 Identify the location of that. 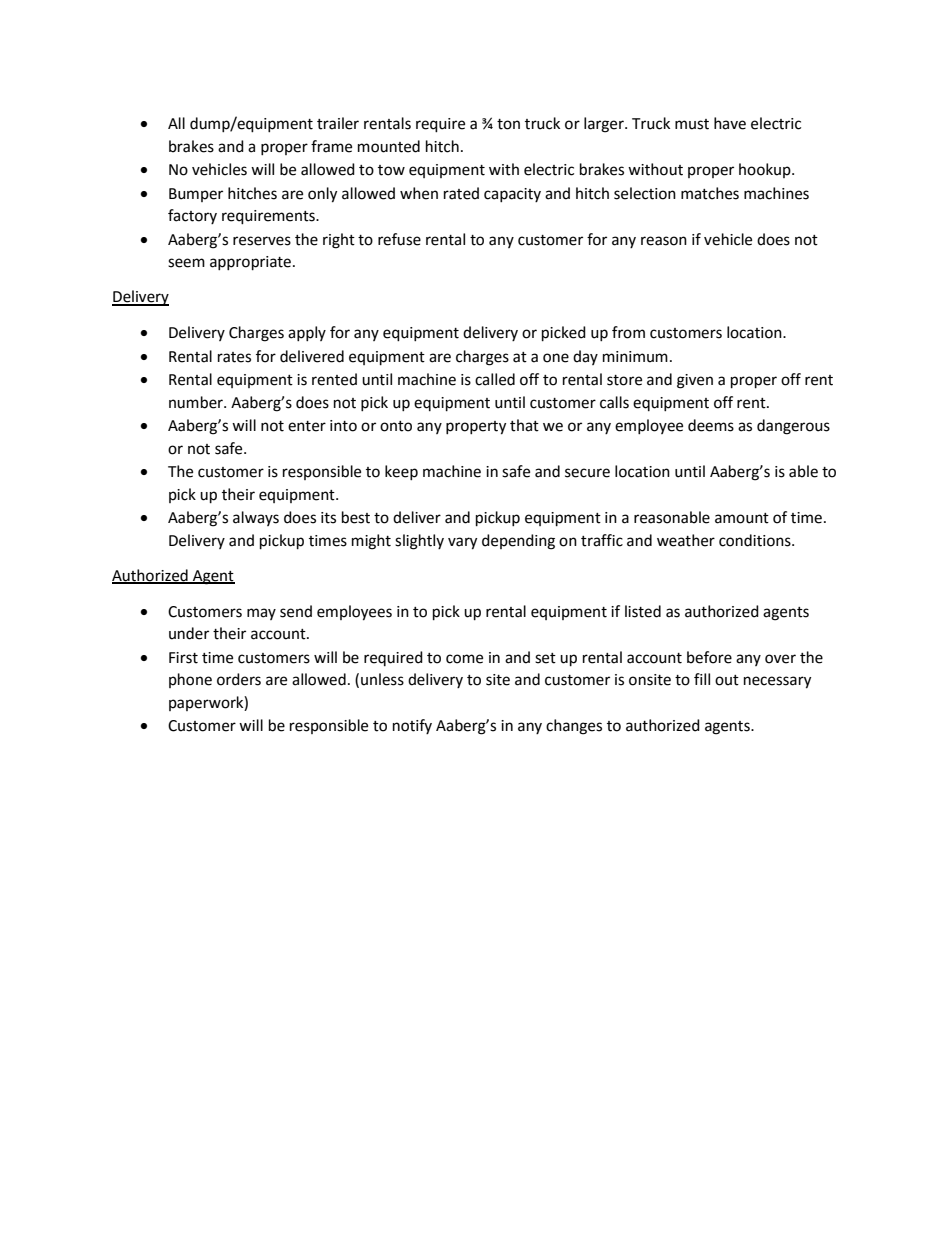
(524, 425).
